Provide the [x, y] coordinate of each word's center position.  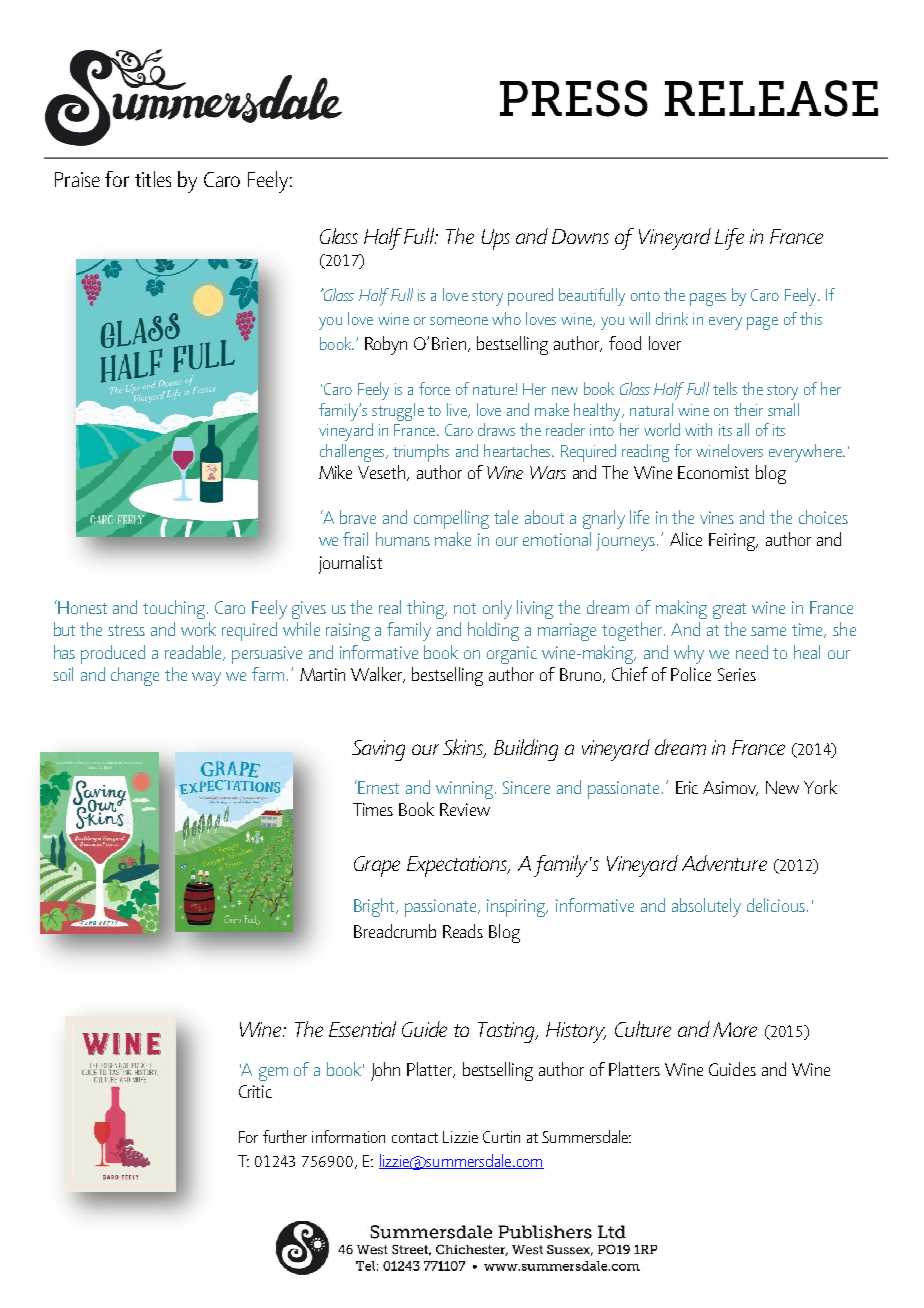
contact [415, 1138]
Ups [496, 239]
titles [153, 179]
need [752, 652]
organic [512, 655]
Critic [255, 1091]
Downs [580, 236]
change [135, 676]
